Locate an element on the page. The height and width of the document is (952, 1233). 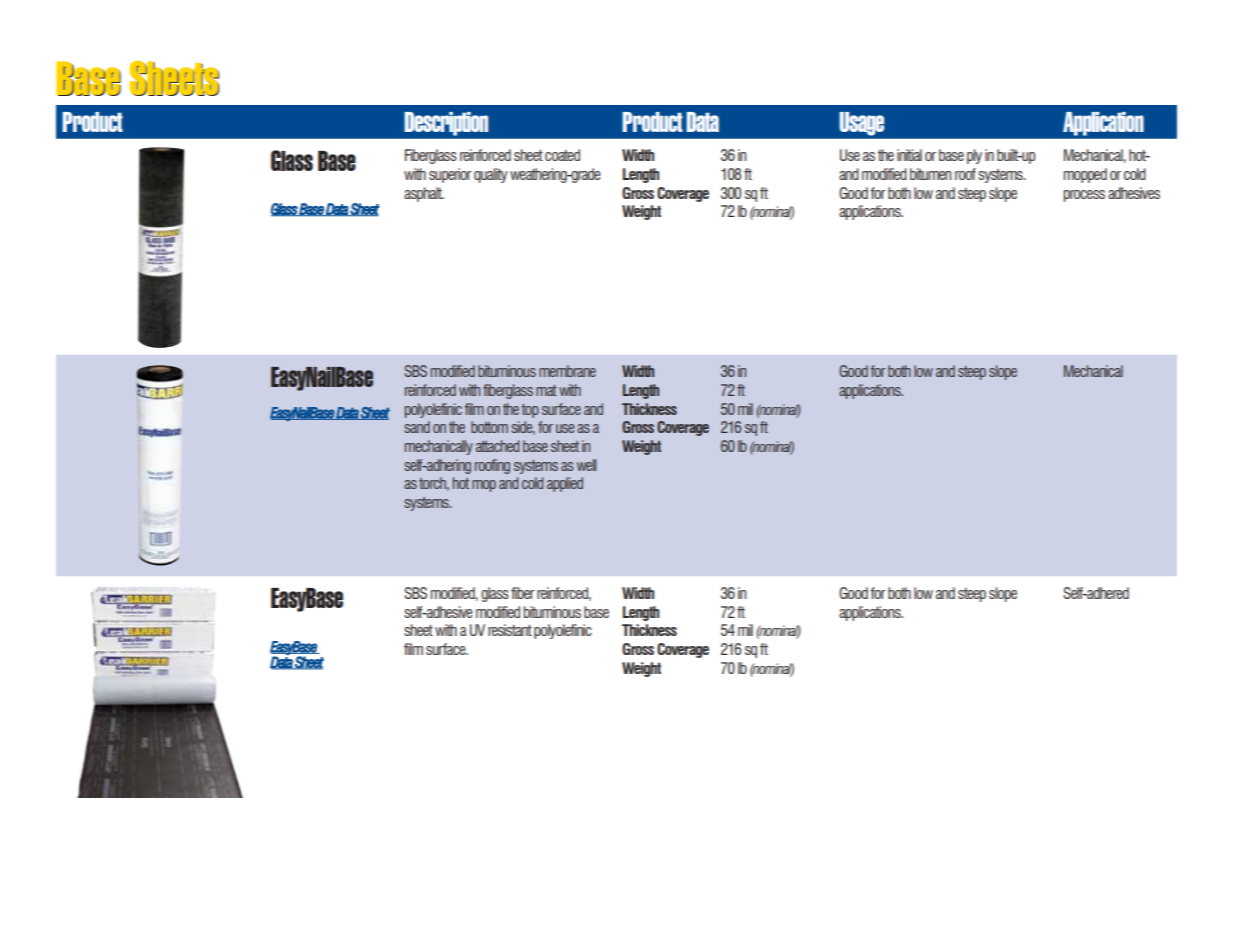
process is located at coordinates (1084, 196).
